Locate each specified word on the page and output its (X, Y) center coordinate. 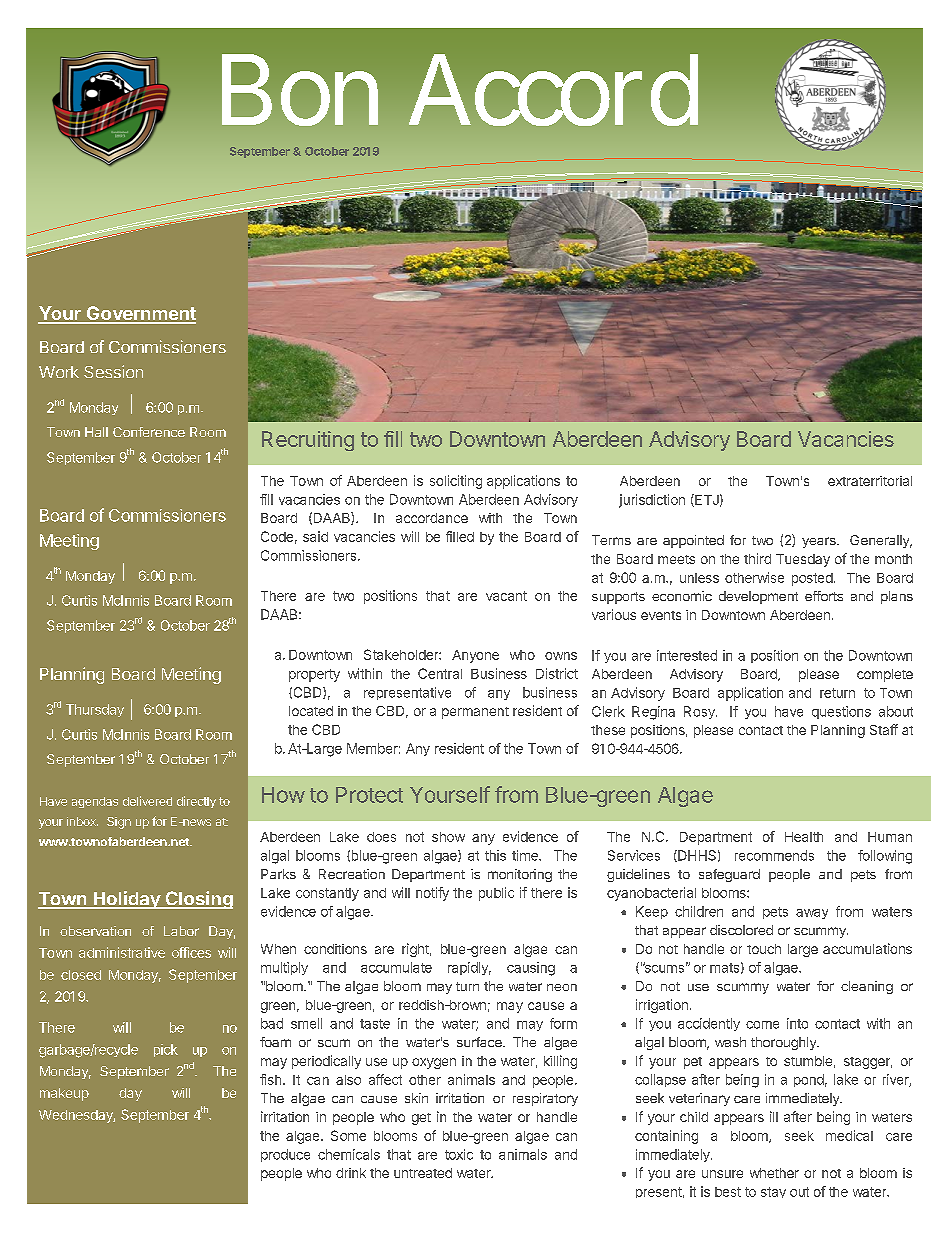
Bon (300, 90)
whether (774, 1173)
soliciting (456, 482)
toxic (459, 1154)
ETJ (706, 500)
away (812, 914)
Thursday (95, 710)
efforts (824, 596)
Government (140, 314)
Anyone (475, 656)
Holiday (126, 900)
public (496, 894)
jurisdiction (652, 501)
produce (285, 1155)
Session (113, 371)
